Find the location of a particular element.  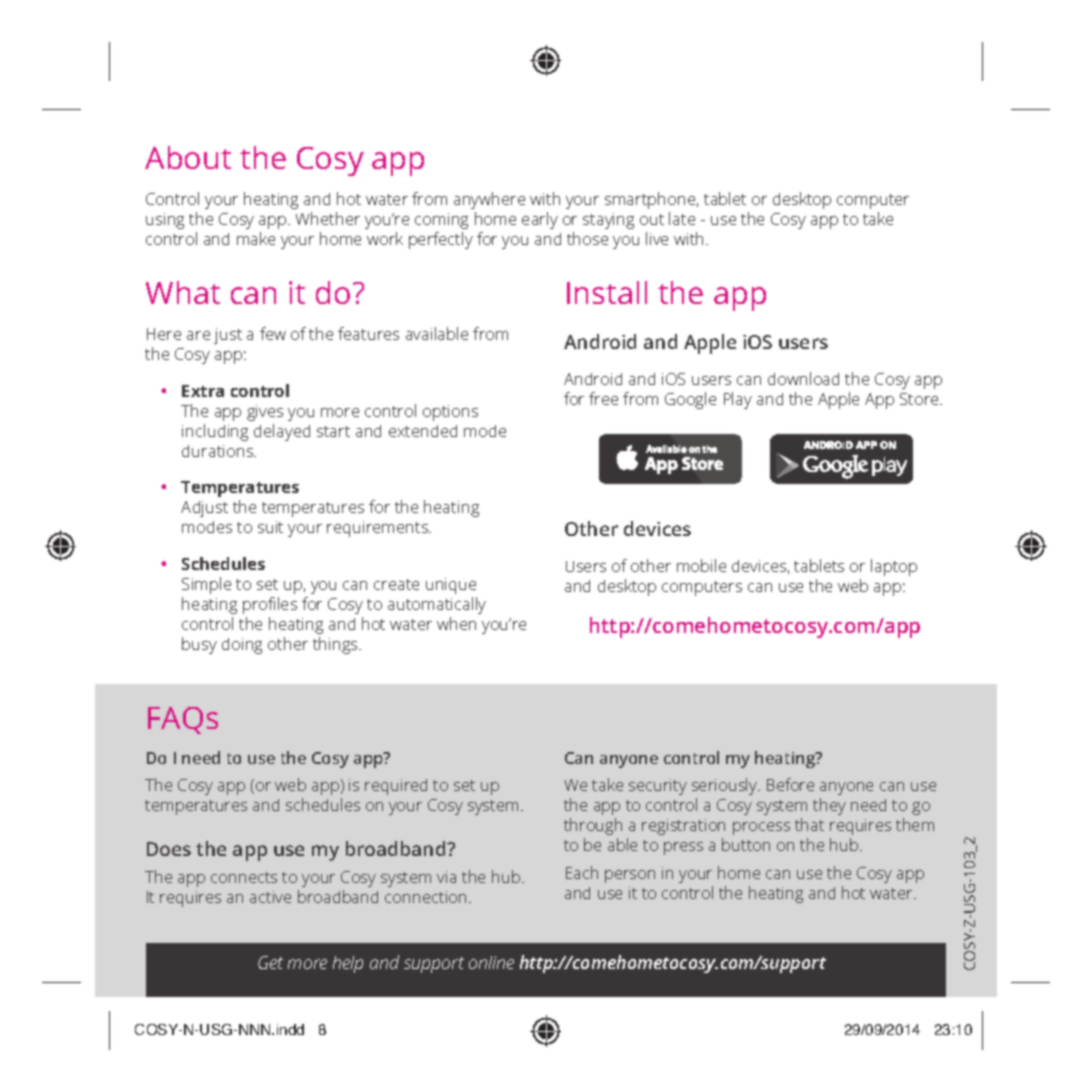

unique is located at coordinates (451, 586).
